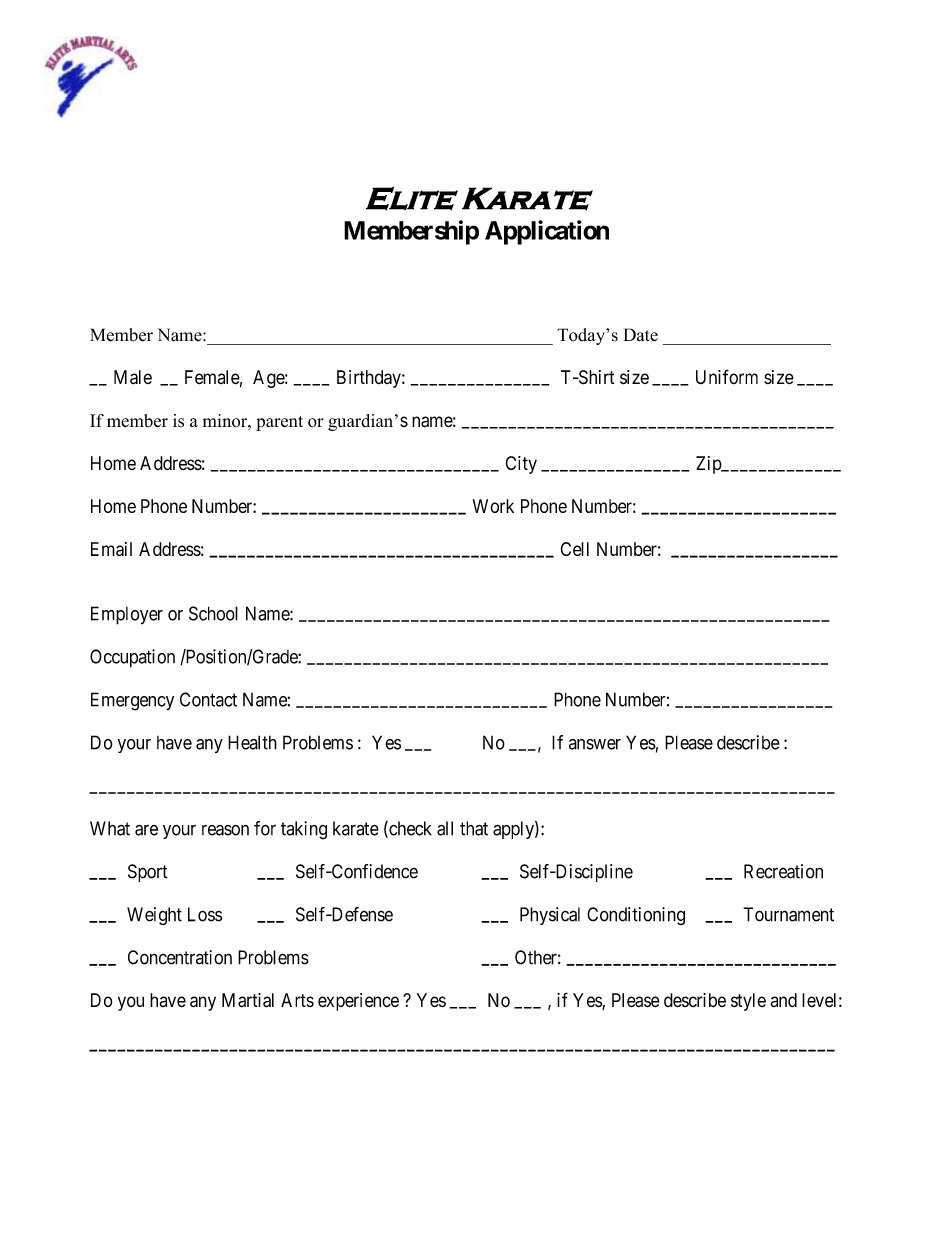 Image resolution: width=952 pixels, height=1233 pixels. I want to click on Work, so click(493, 506).
